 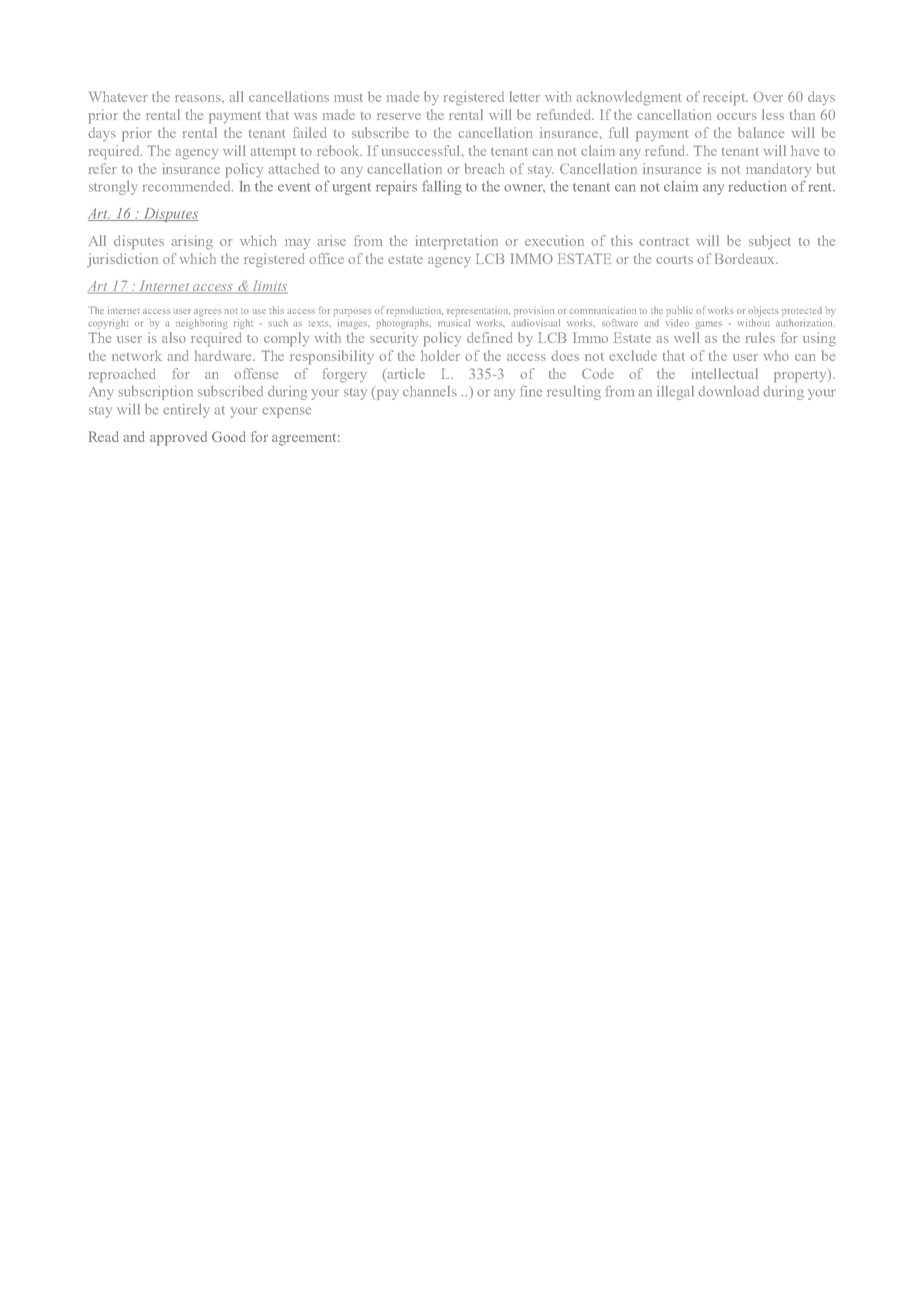 What do you see at coordinates (118, 96) in the screenshot?
I see `Whatever` at bounding box center [118, 96].
